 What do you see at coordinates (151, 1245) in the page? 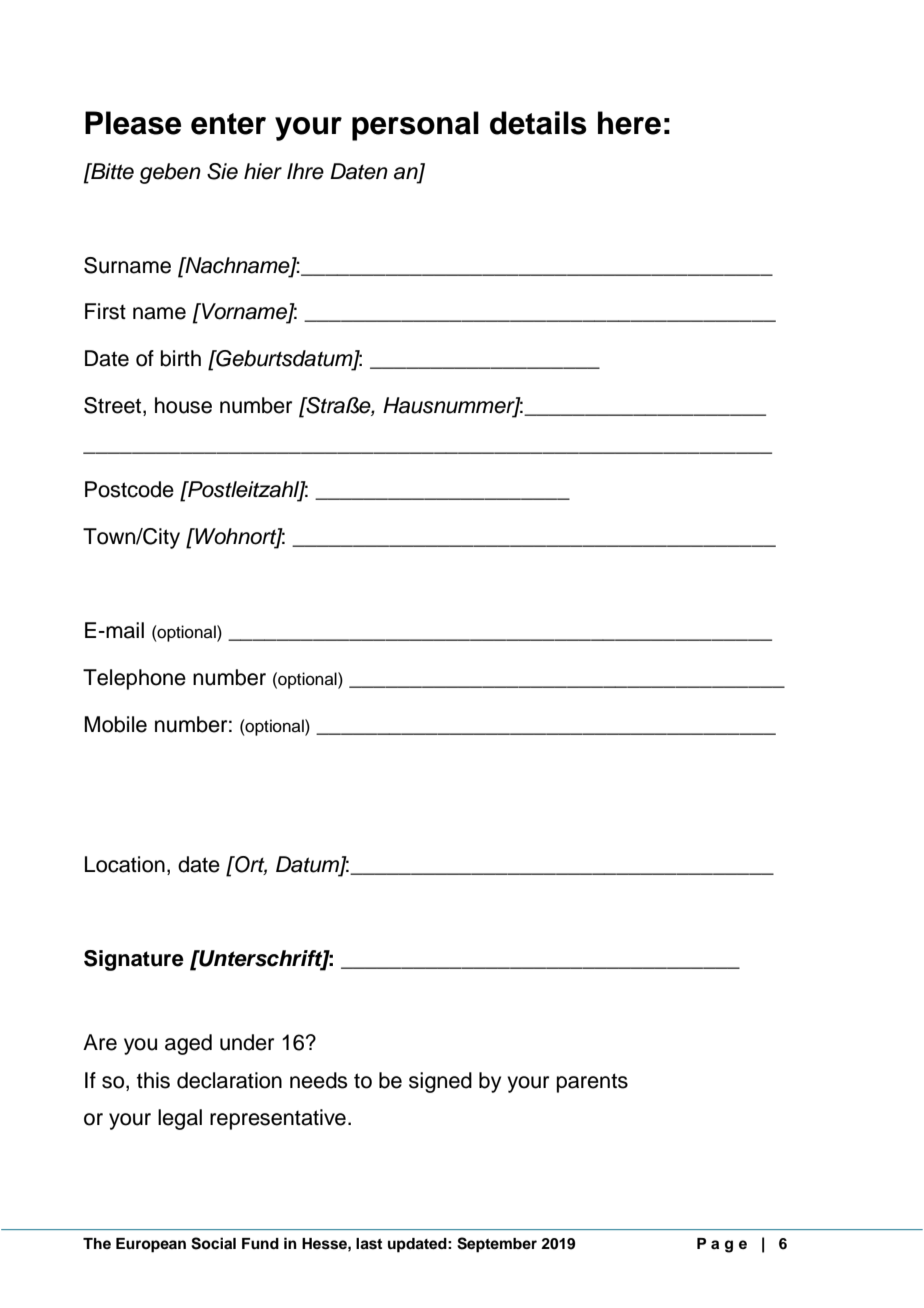
I see `European` at bounding box center [151, 1245].
